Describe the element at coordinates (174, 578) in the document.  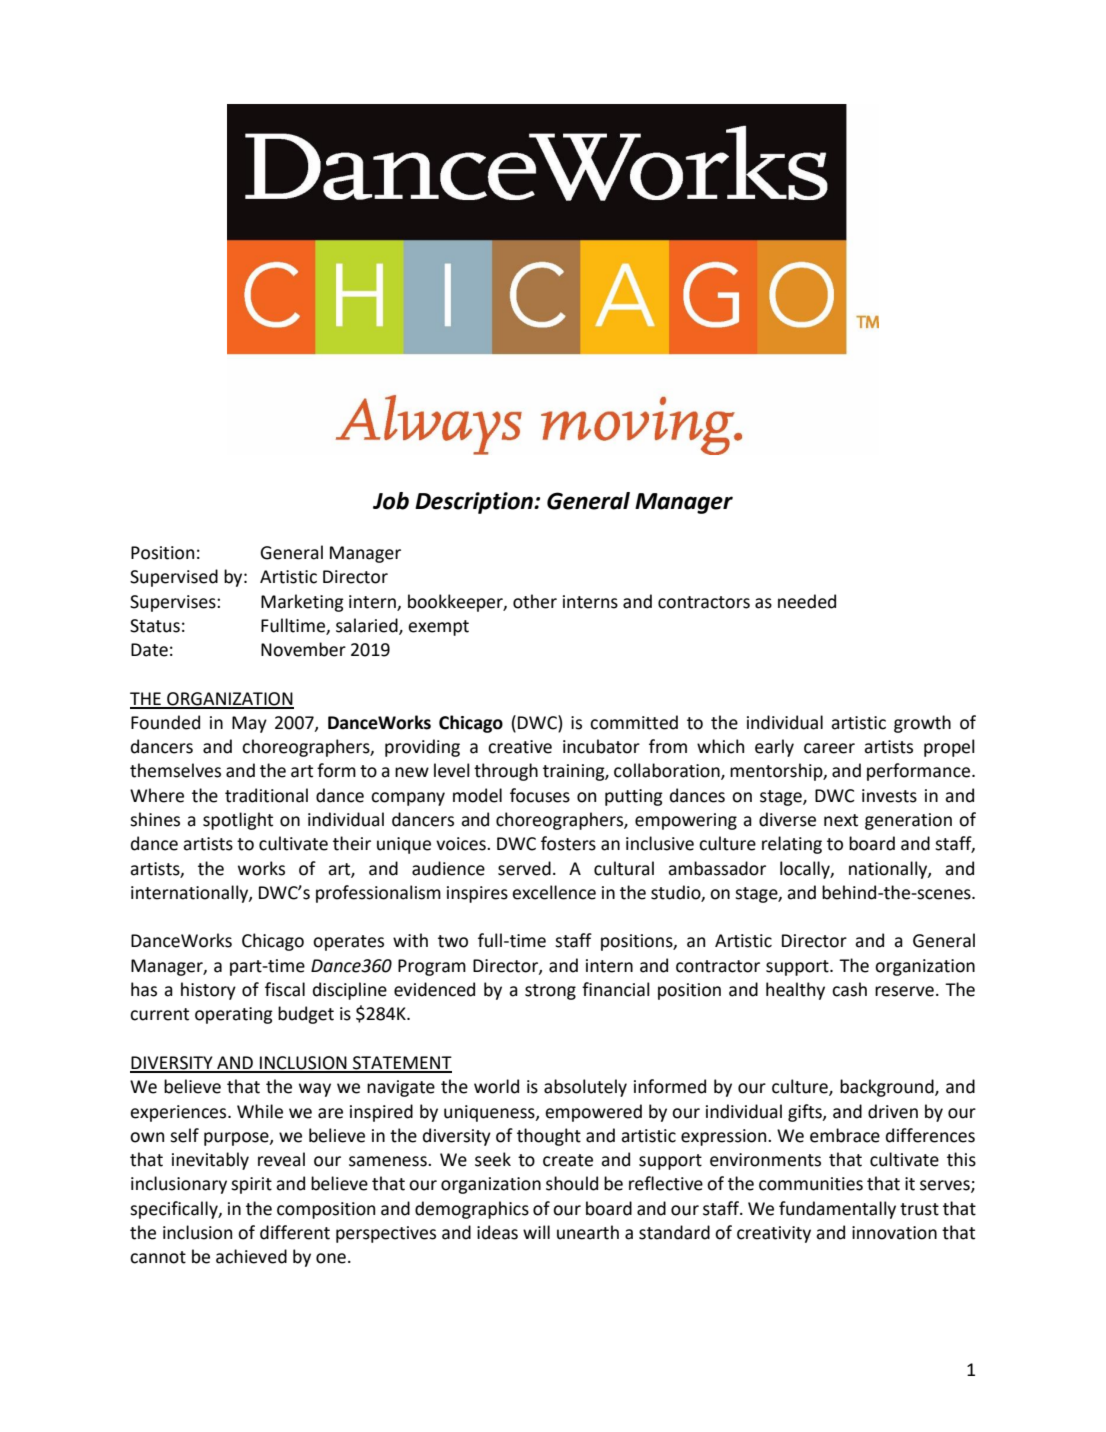
I see `Supervised` at that location.
